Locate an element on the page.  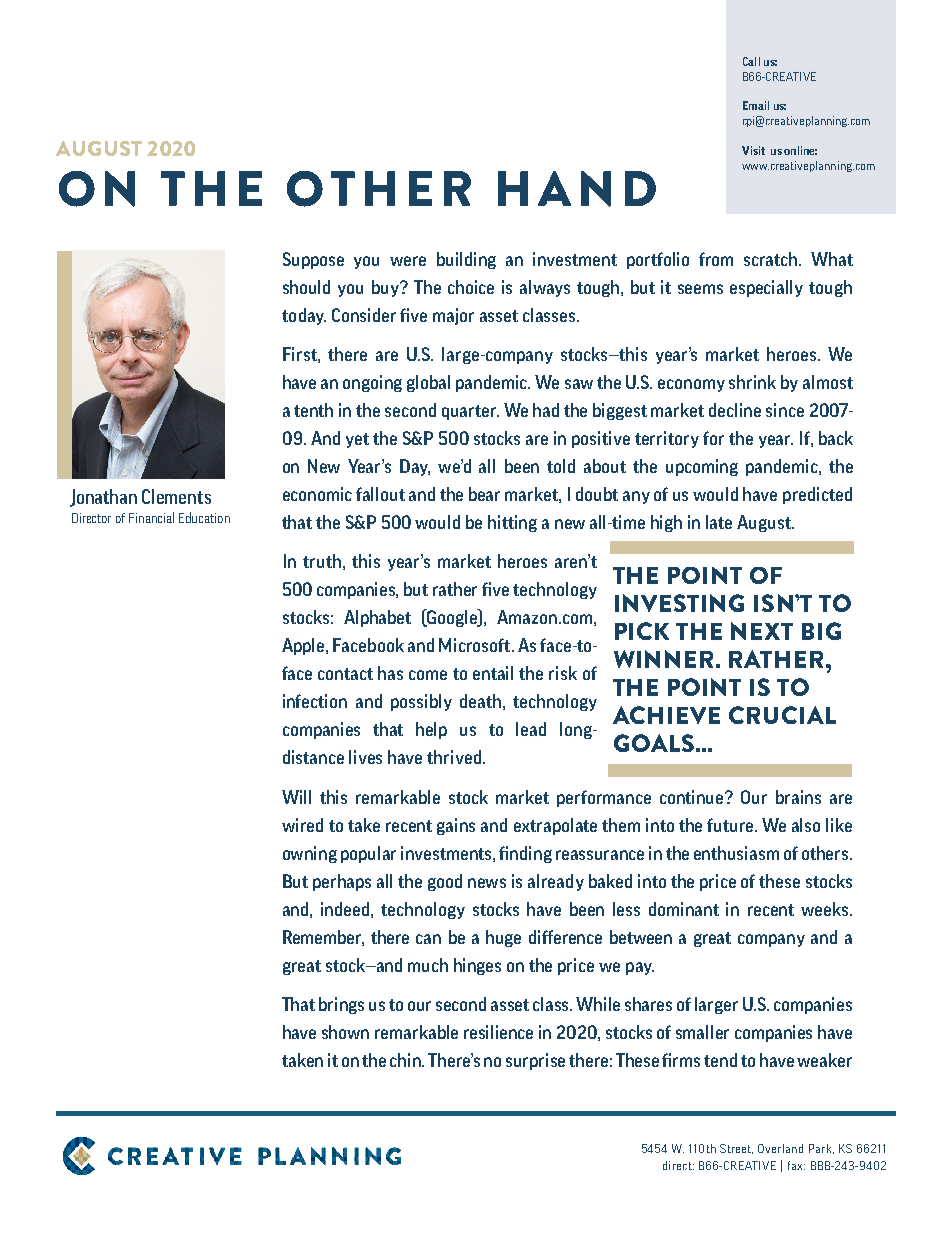
today is located at coordinates (304, 316).
